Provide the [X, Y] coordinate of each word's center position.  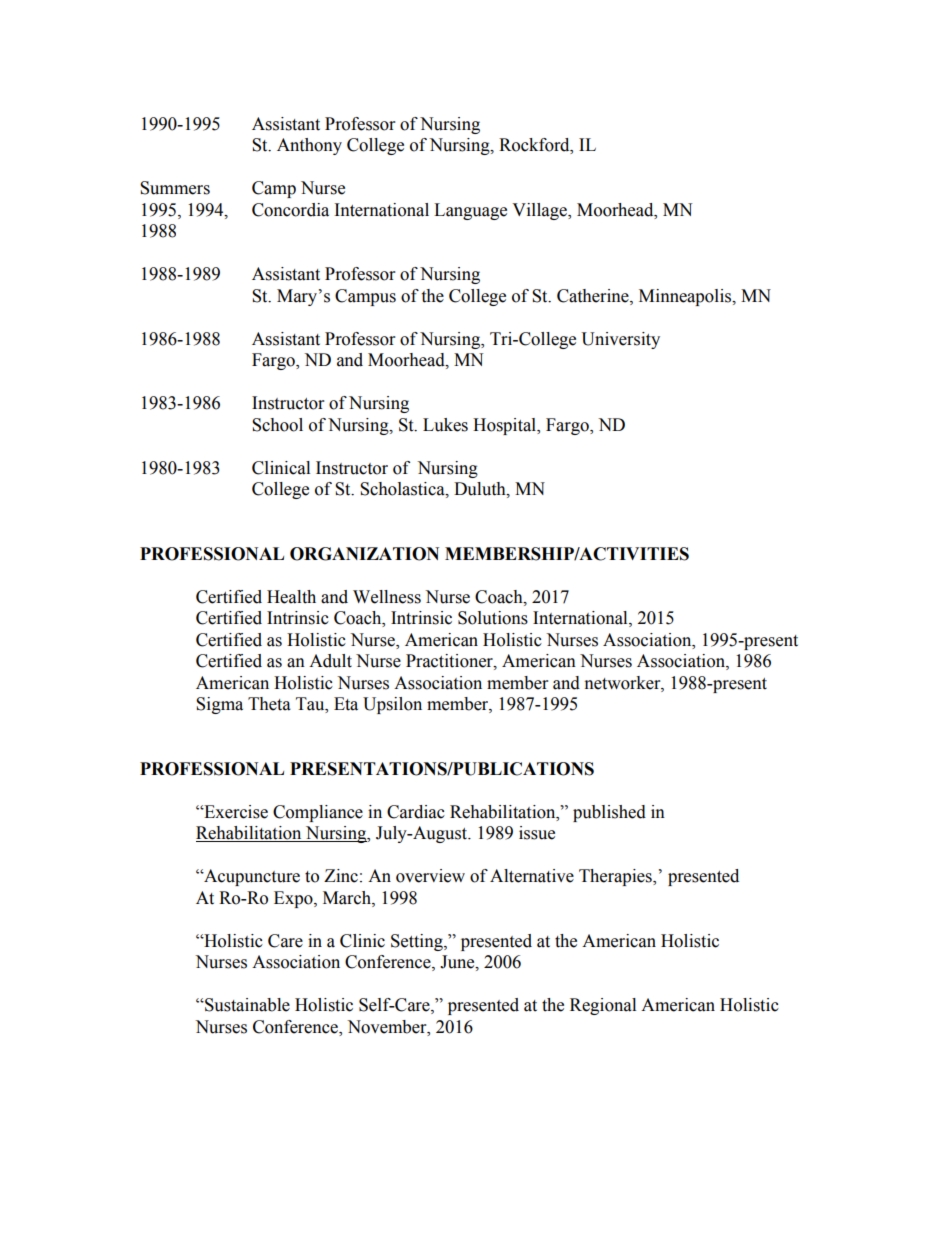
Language [470, 211]
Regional [603, 1006]
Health [291, 597]
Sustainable [246, 1005]
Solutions [493, 618]
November [388, 1027]
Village [540, 211]
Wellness [387, 597]
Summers [175, 188]
